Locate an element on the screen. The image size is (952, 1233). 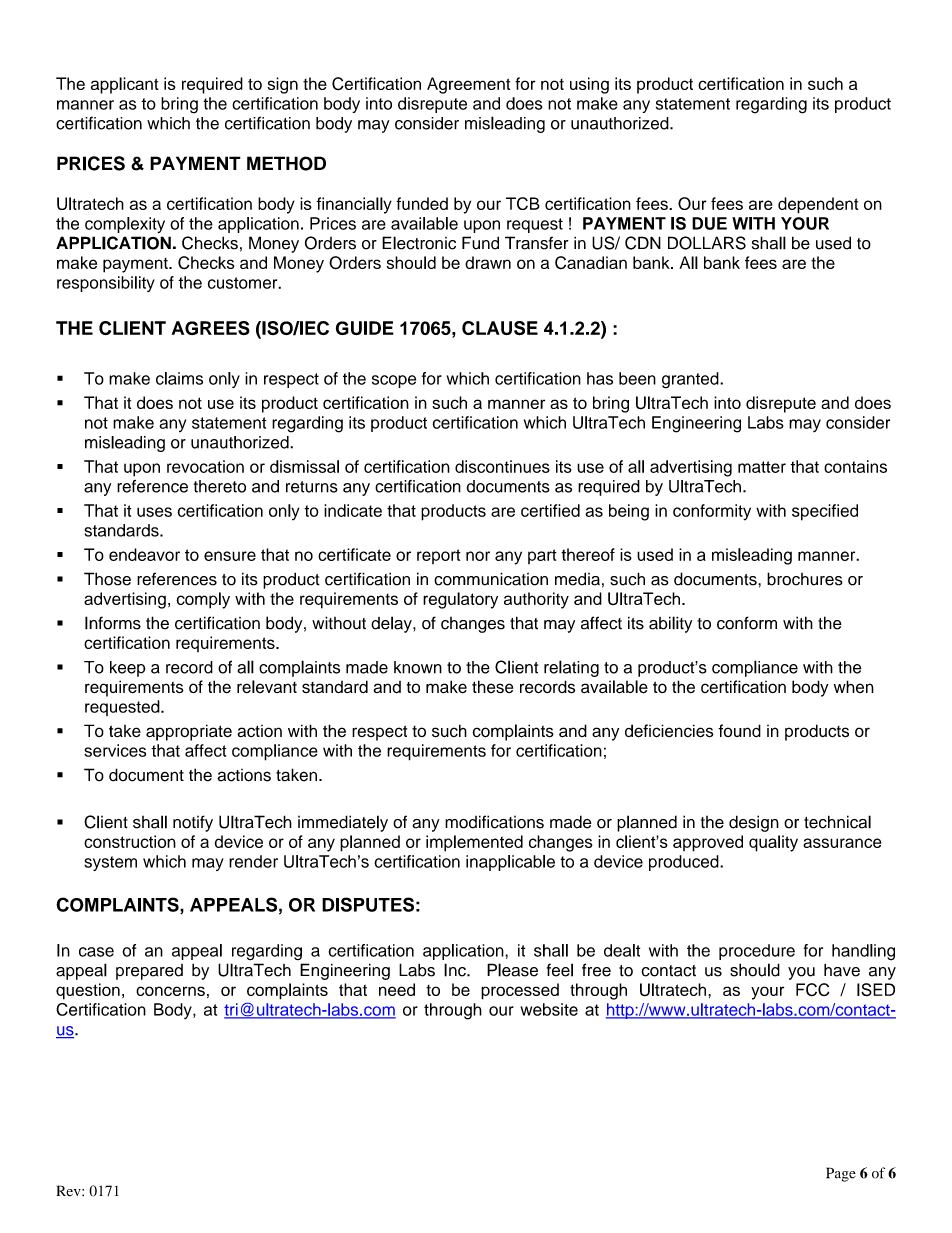
ability is located at coordinates (670, 624).
